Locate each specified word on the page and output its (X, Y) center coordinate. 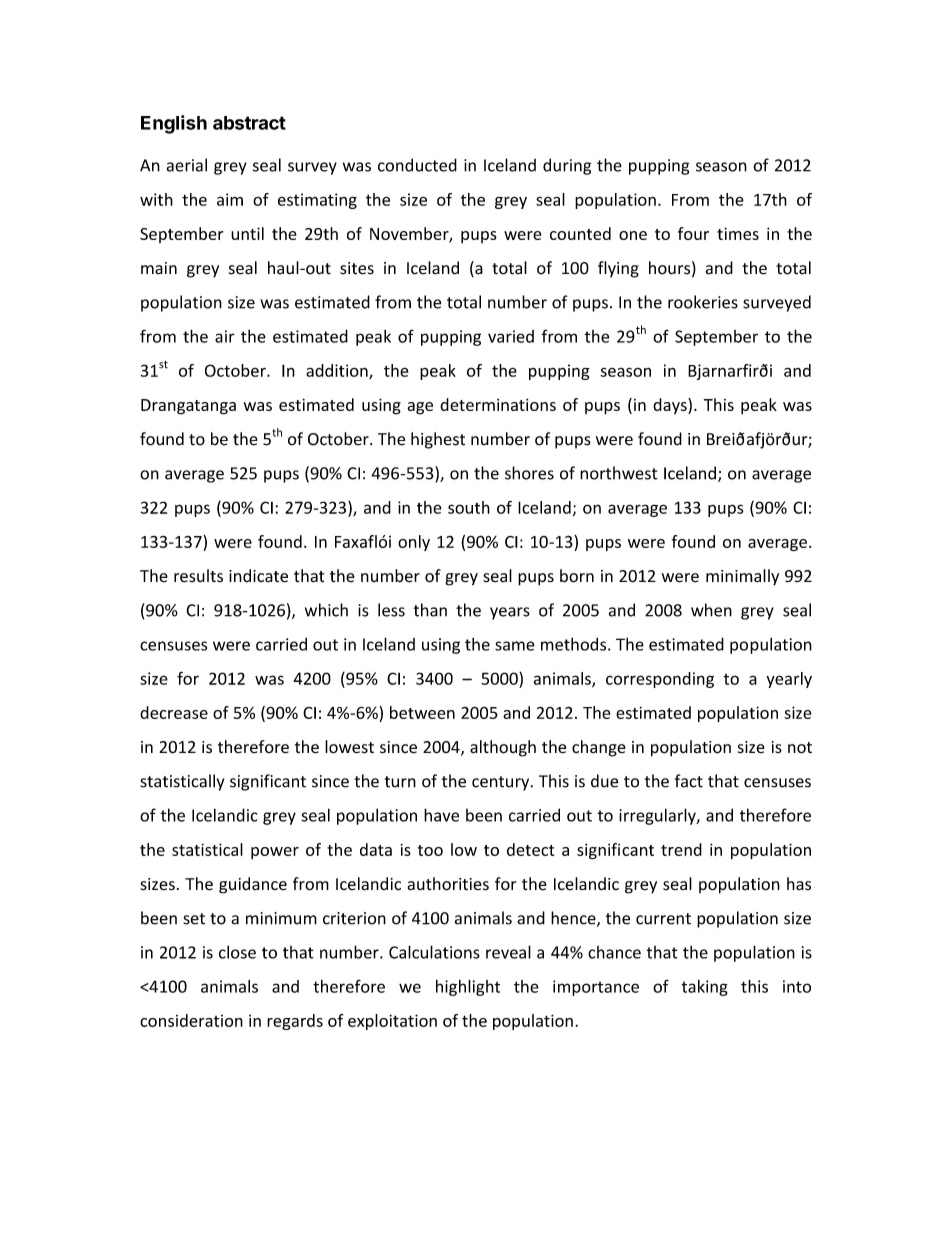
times (738, 233)
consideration (191, 1020)
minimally (742, 577)
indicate (258, 576)
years (510, 613)
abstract (249, 123)
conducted (417, 165)
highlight (468, 988)
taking (704, 988)
